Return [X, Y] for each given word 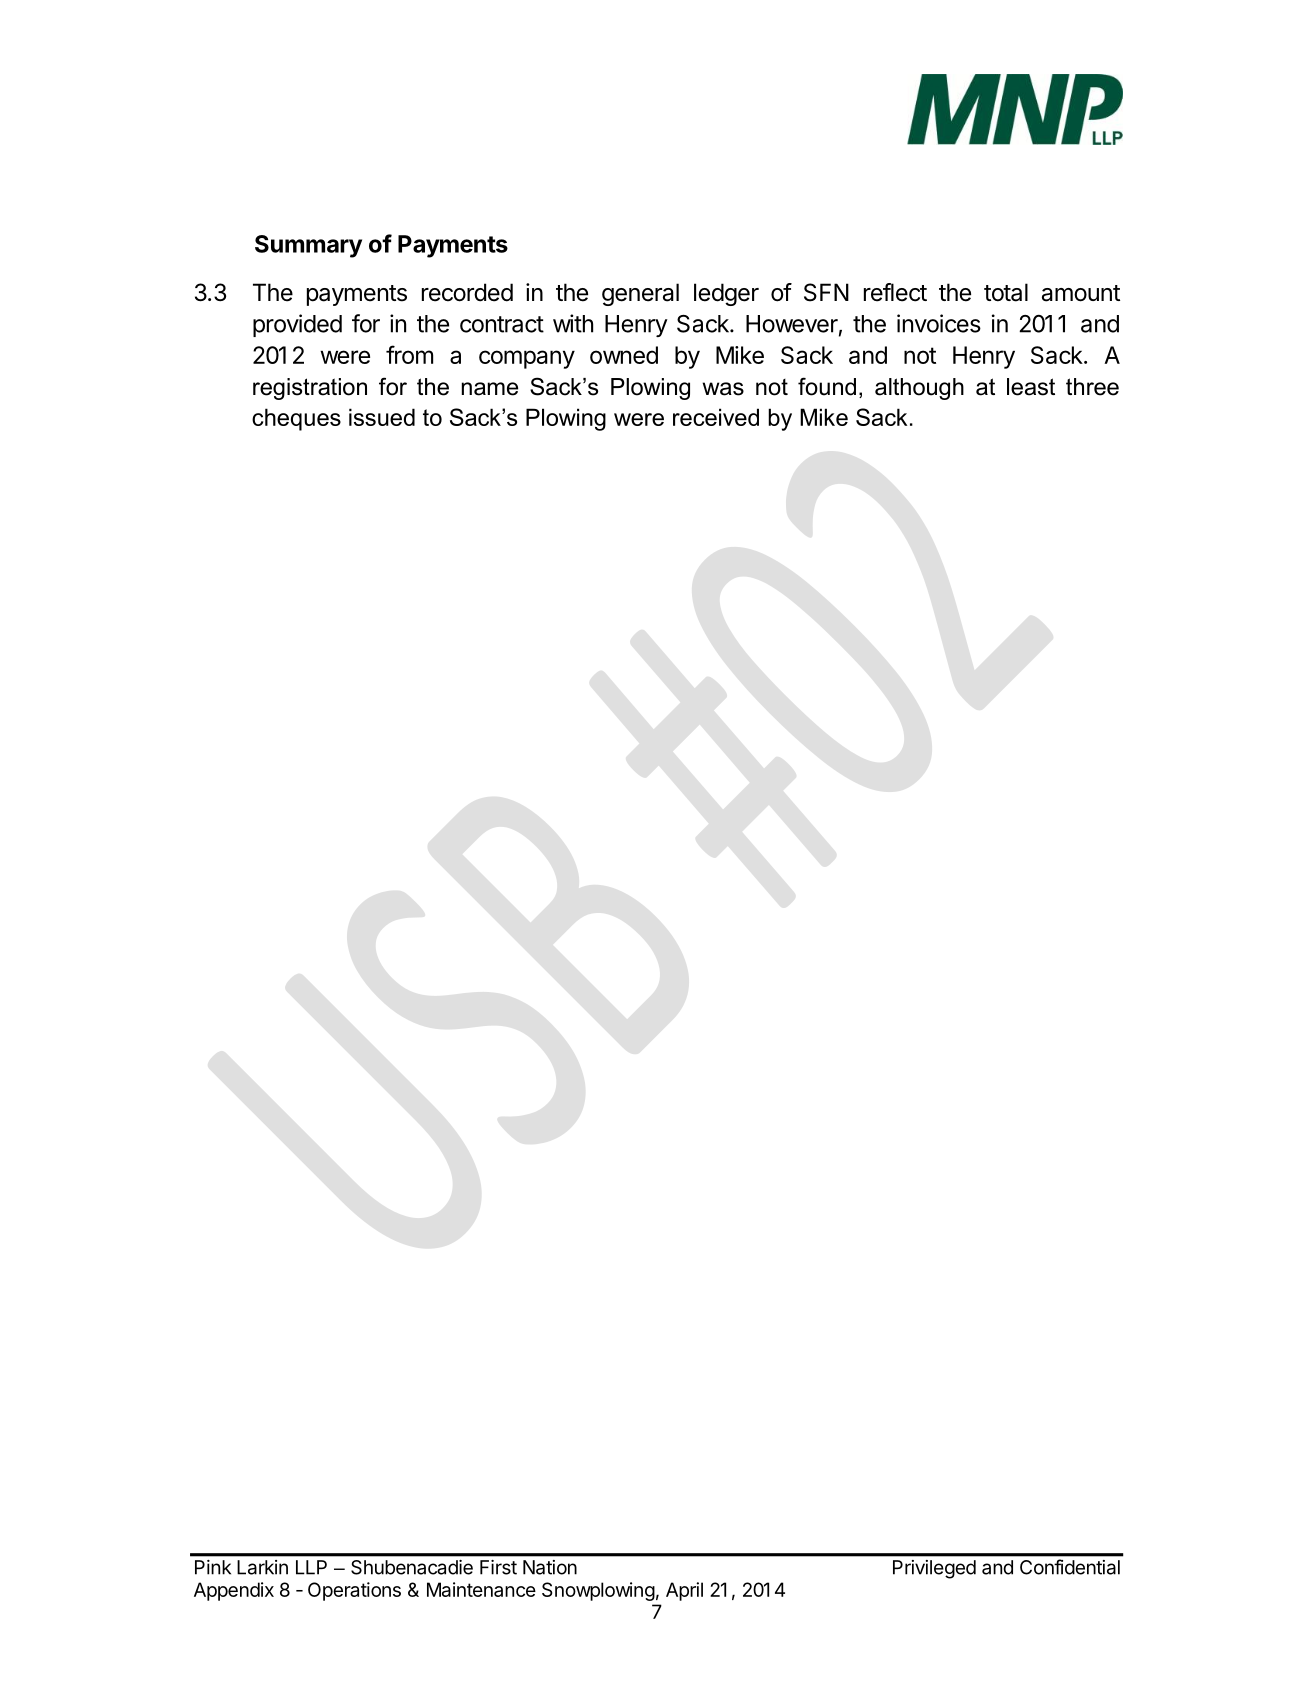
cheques [296, 419]
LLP [311, 1567]
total [1006, 292]
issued [382, 417]
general [640, 294]
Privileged [934, 1569]
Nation [550, 1567]
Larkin [262, 1567]
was [723, 389]
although [919, 389]
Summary [308, 246]
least [1031, 387]
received [716, 417]
